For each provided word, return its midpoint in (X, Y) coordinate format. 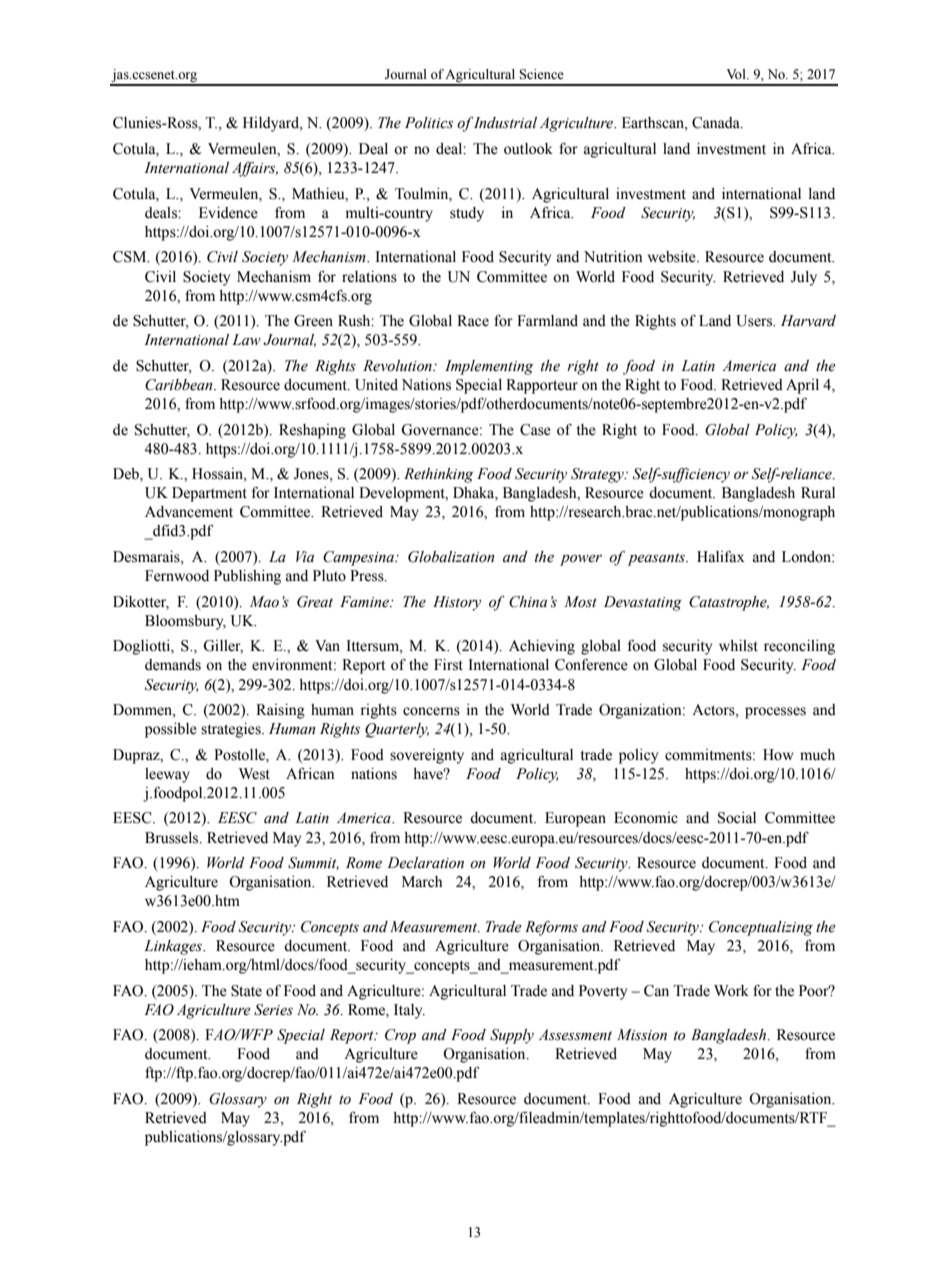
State (246, 991)
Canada (717, 123)
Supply (512, 1036)
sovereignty (427, 756)
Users (755, 321)
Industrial (505, 123)
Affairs (255, 169)
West (254, 774)
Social (737, 818)
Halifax (720, 557)
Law (246, 340)
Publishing (247, 577)
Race (473, 321)
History (457, 603)
